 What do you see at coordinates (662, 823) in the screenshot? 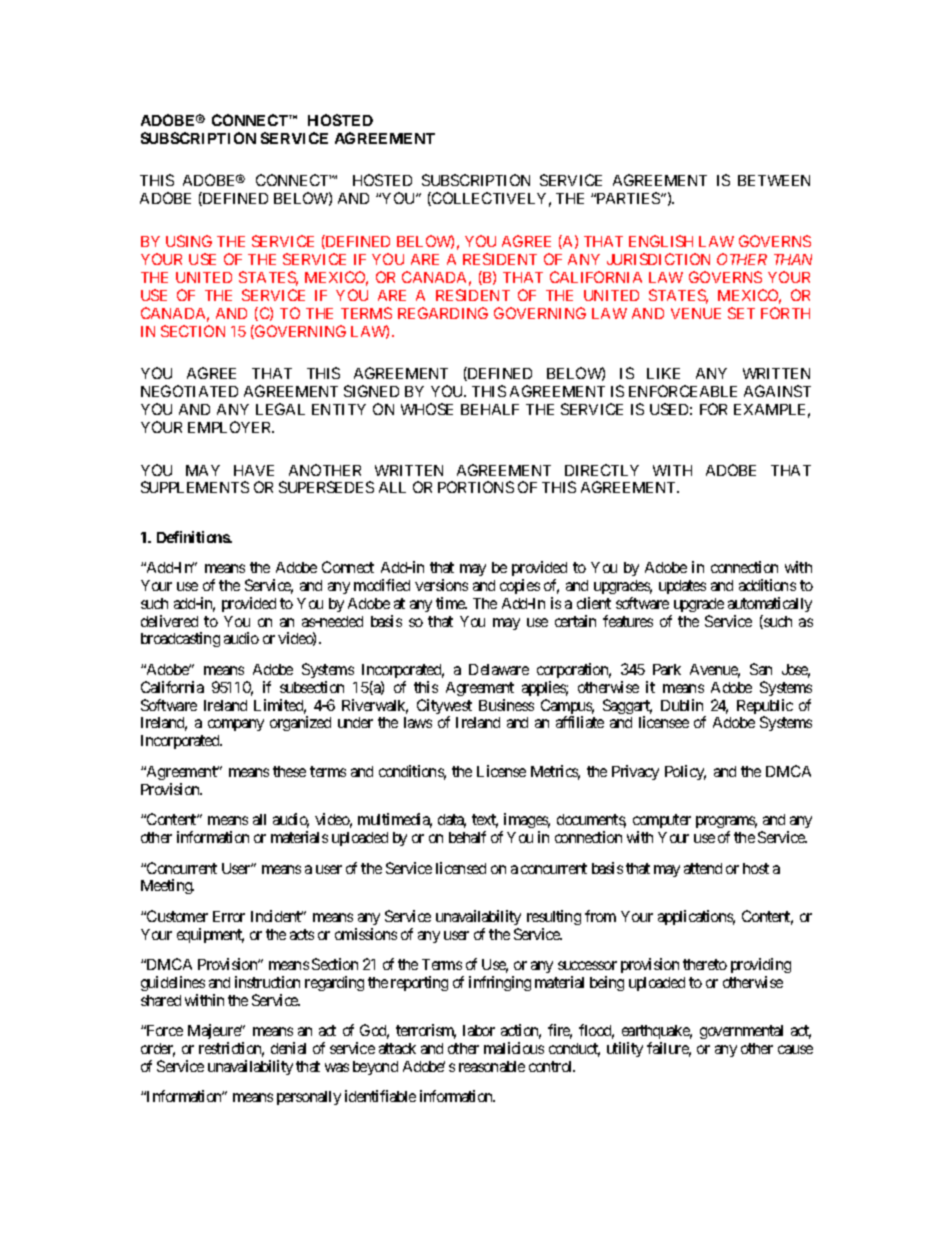
I see `computer` at bounding box center [662, 823].
